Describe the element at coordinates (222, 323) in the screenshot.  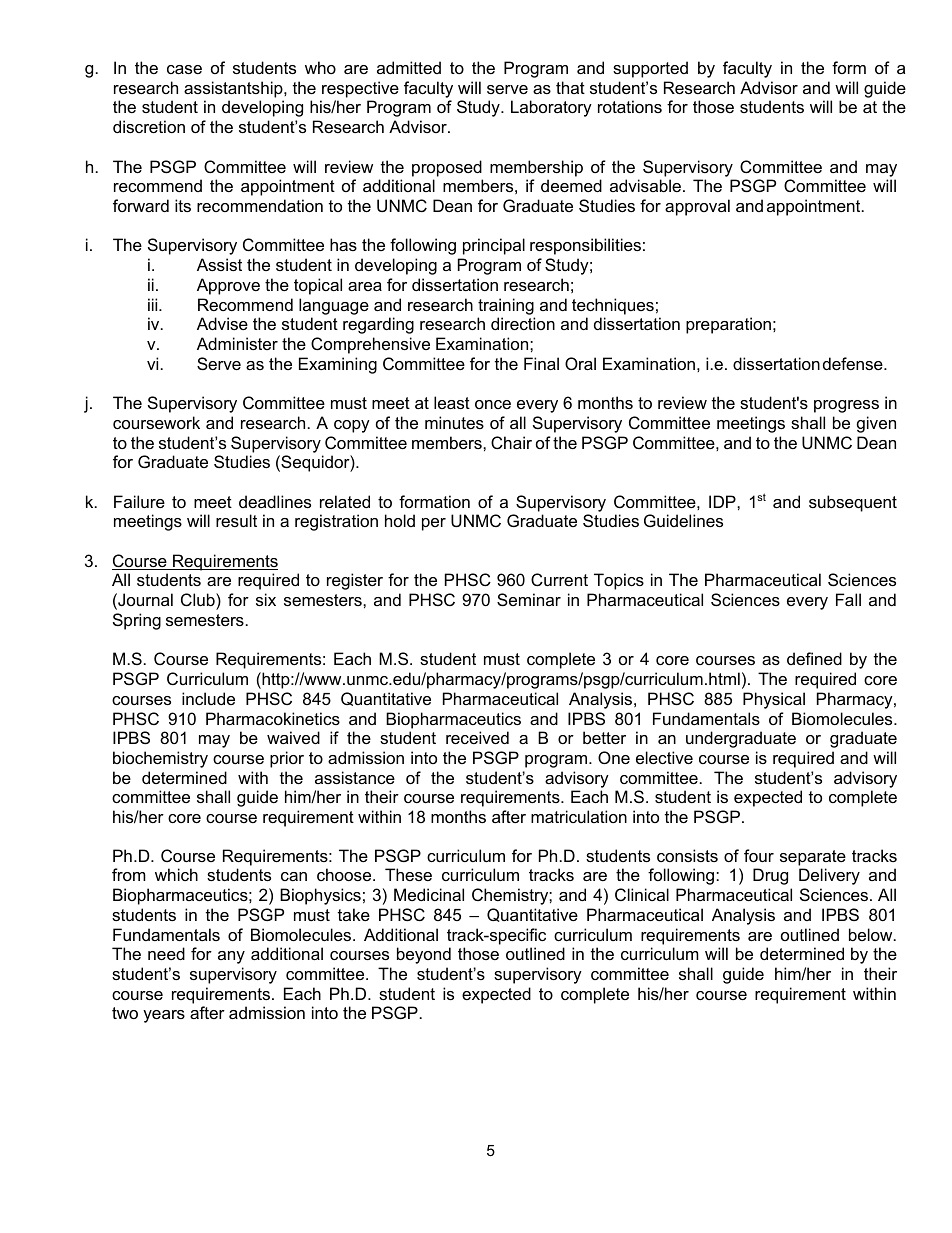
I see `Advise` at that location.
